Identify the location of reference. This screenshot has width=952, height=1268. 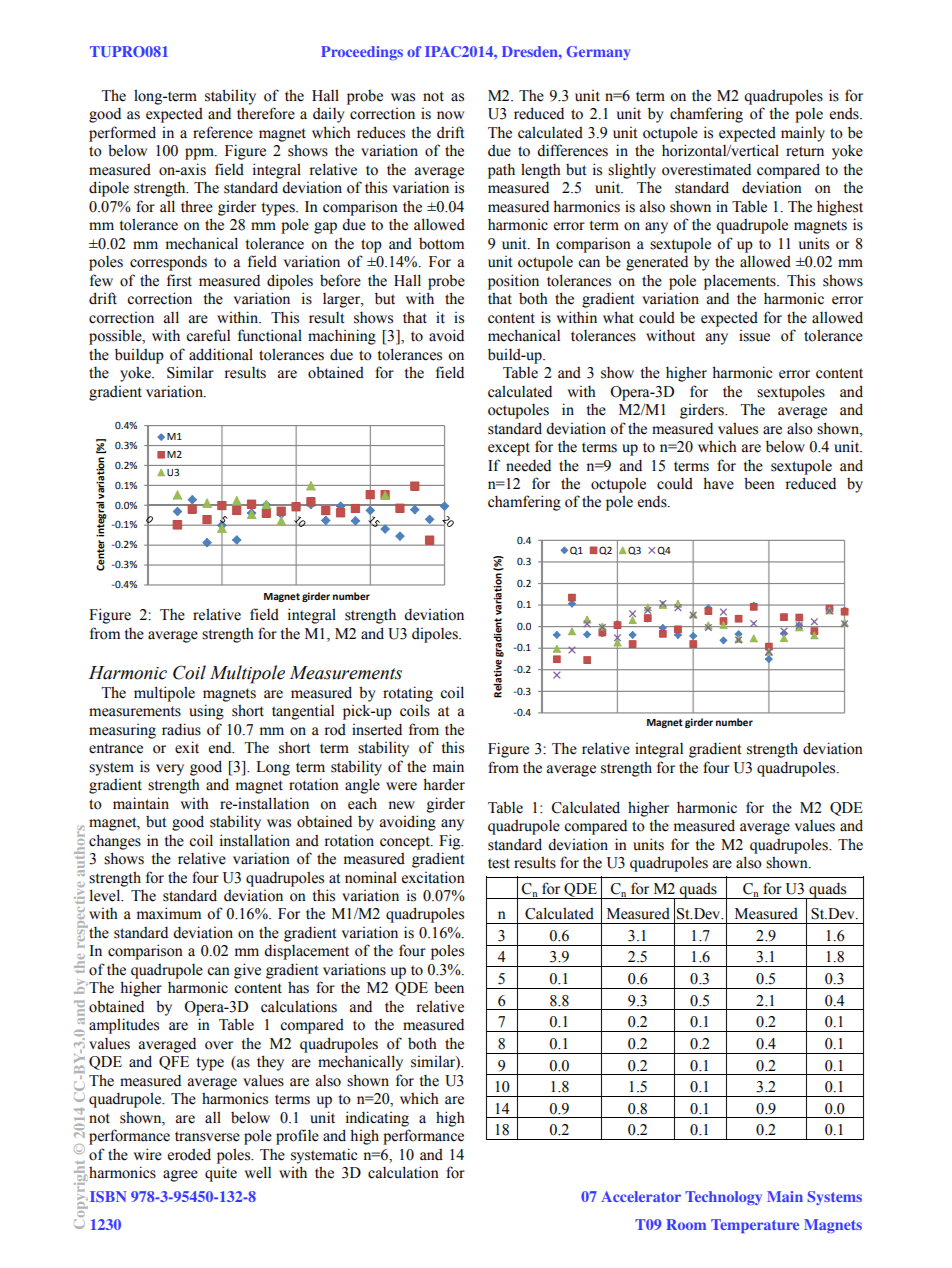
(223, 132).
